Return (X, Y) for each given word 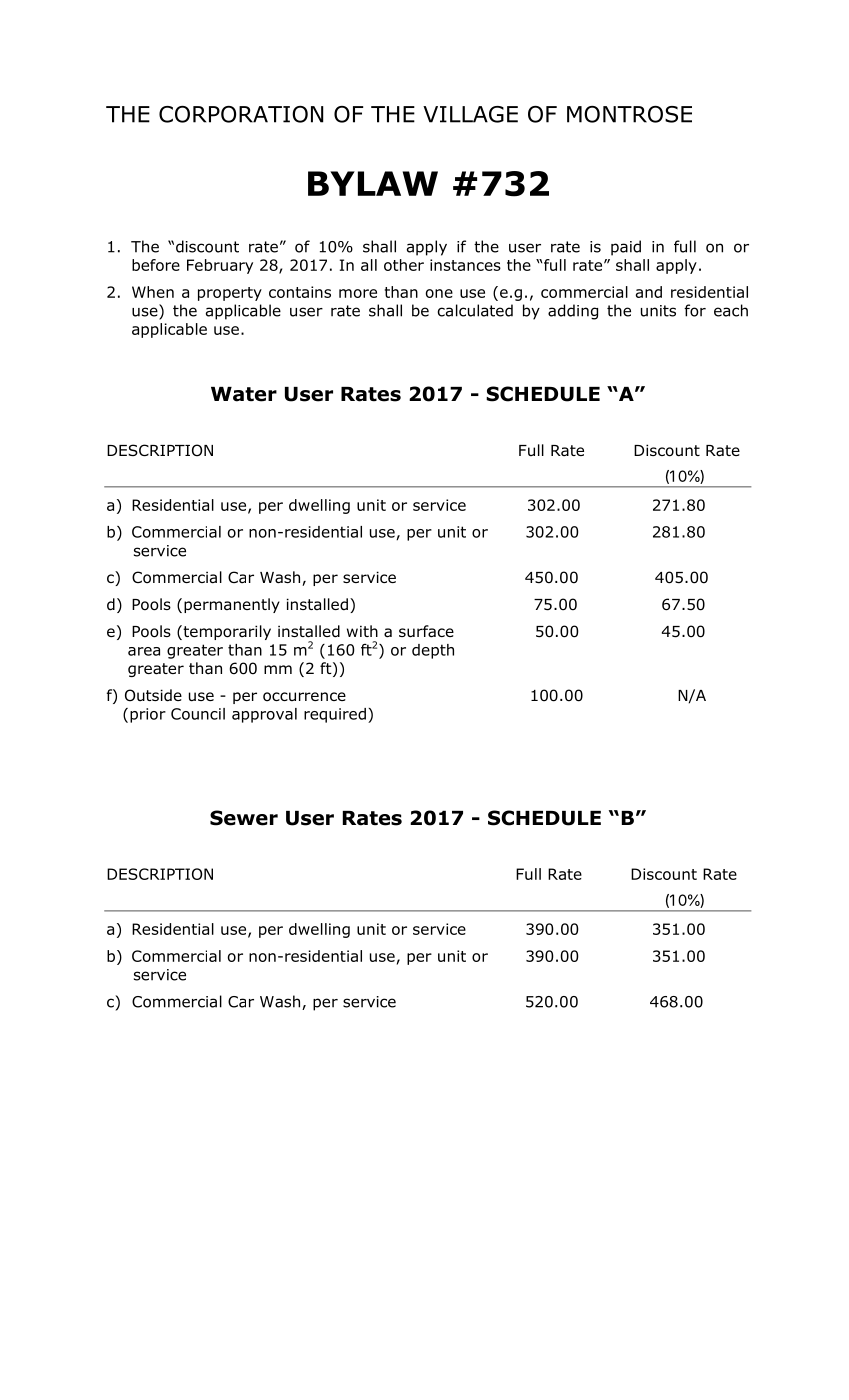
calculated (475, 310)
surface (426, 631)
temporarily (226, 632)
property (230, 294)
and (649, 292)
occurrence (304, 697)
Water (244, 394)
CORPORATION (241, 114)
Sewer (244, 818)
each (731, 310)
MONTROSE (629, 114)
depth (433, 651)
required (335, 715)
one (439, 293)
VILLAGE (470, 114)
